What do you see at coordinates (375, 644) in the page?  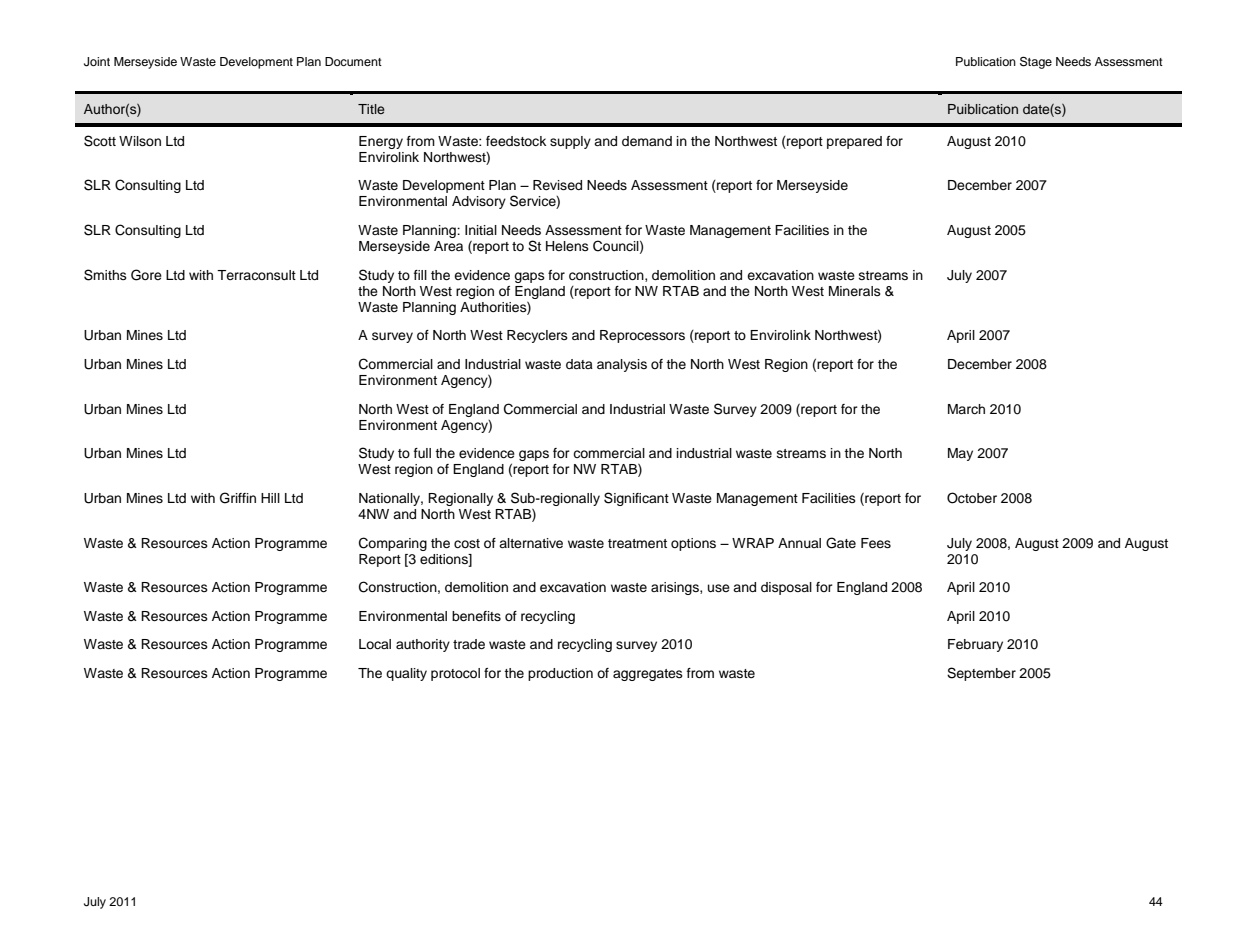 I see `Local` at bounding box center [375, 644].
